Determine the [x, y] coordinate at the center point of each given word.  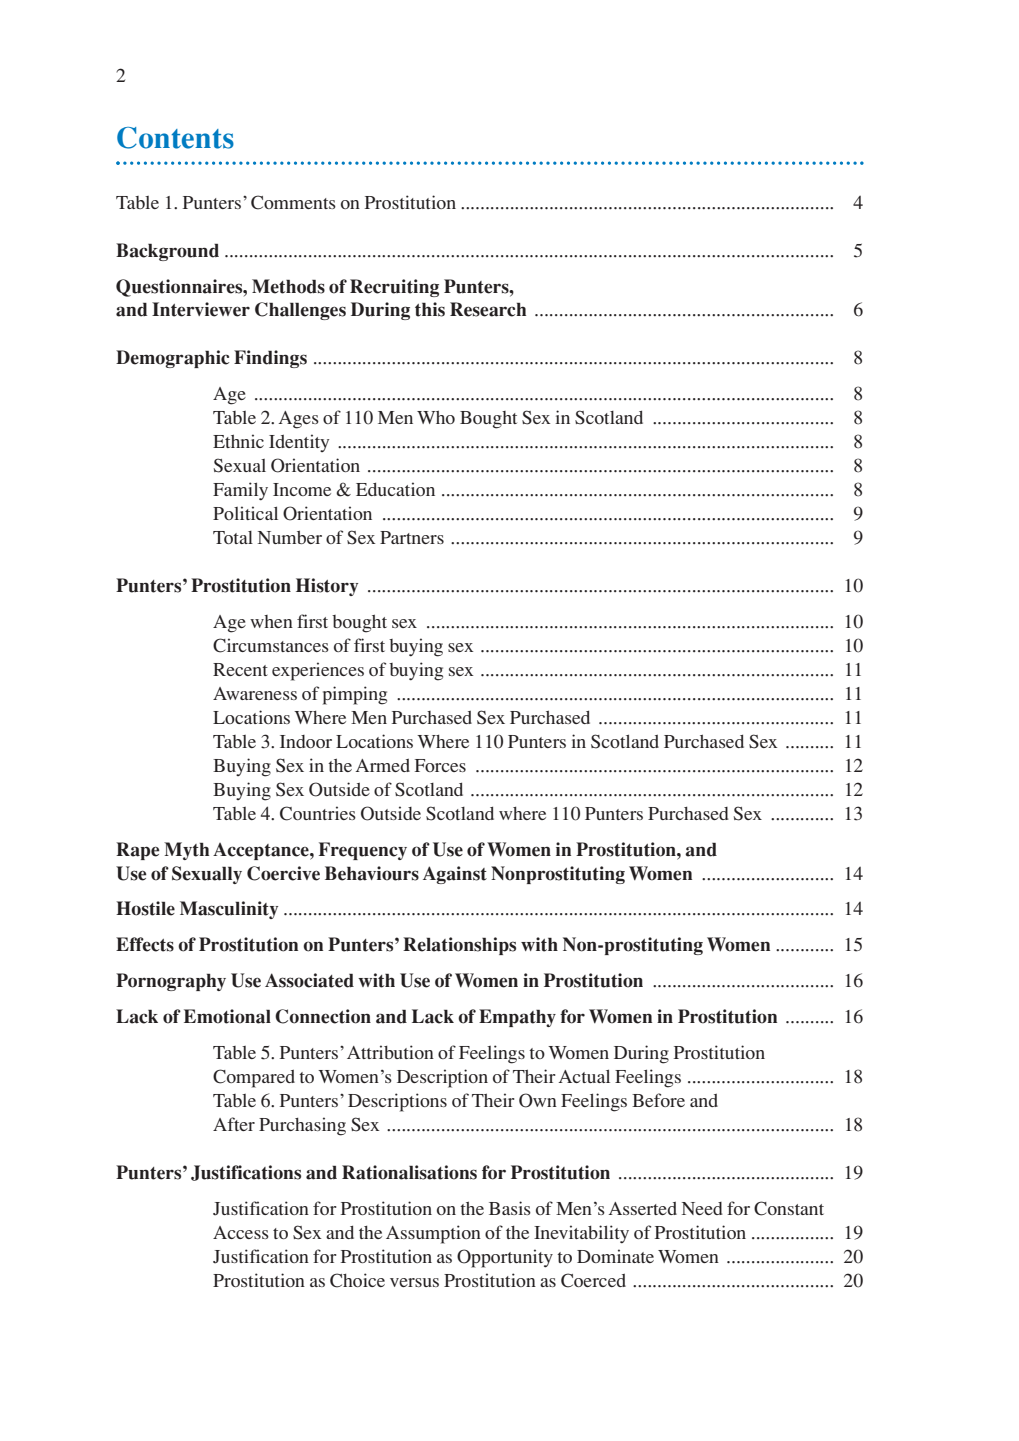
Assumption [433, 1234]
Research [488, 309]
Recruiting [394, 288]
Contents [175, 138]
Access [241, 1232]
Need [702, 1208]
